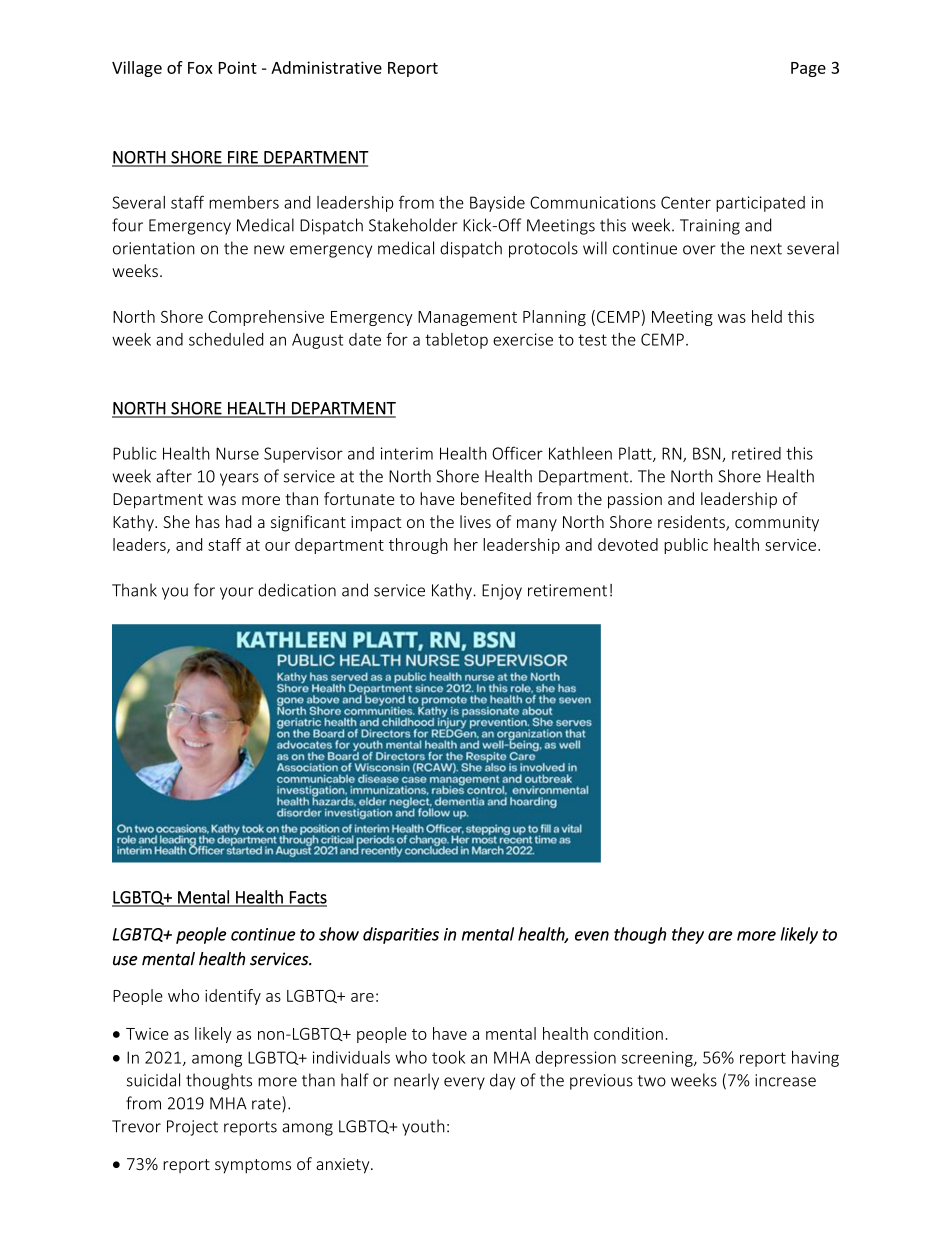 Image resolution: width=952 pixels, height=1233 pixels. I want to click on Nurse, so click(237, 453).
